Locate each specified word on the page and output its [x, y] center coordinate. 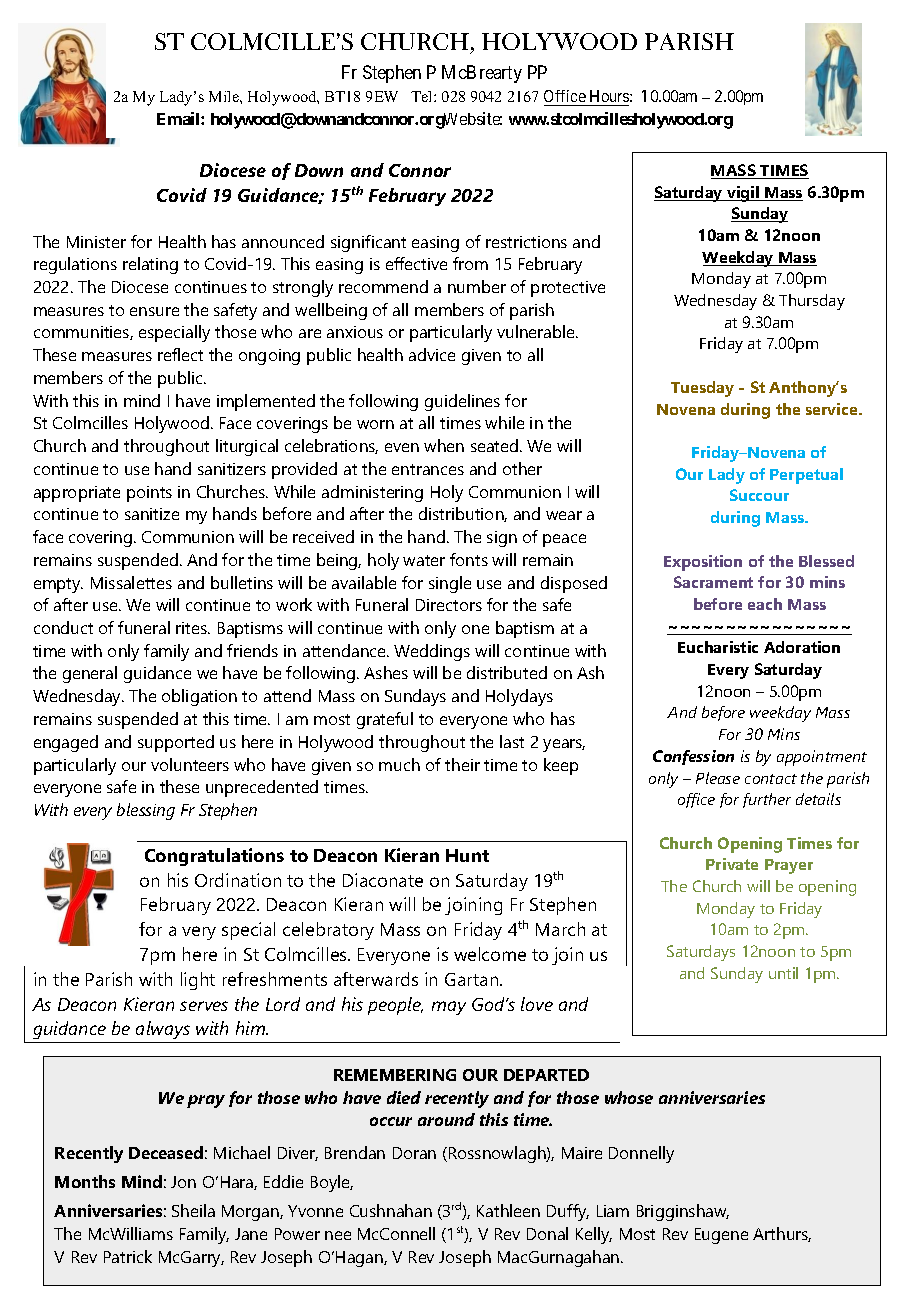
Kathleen [508, 1210]
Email [179, 118]
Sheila [193, 1210]
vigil [743, 194]
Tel [423, 96]
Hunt [467, 855]
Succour [759, 495]
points [149, 494]
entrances [428, 469]
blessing [146, 811]
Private [732, 864]
